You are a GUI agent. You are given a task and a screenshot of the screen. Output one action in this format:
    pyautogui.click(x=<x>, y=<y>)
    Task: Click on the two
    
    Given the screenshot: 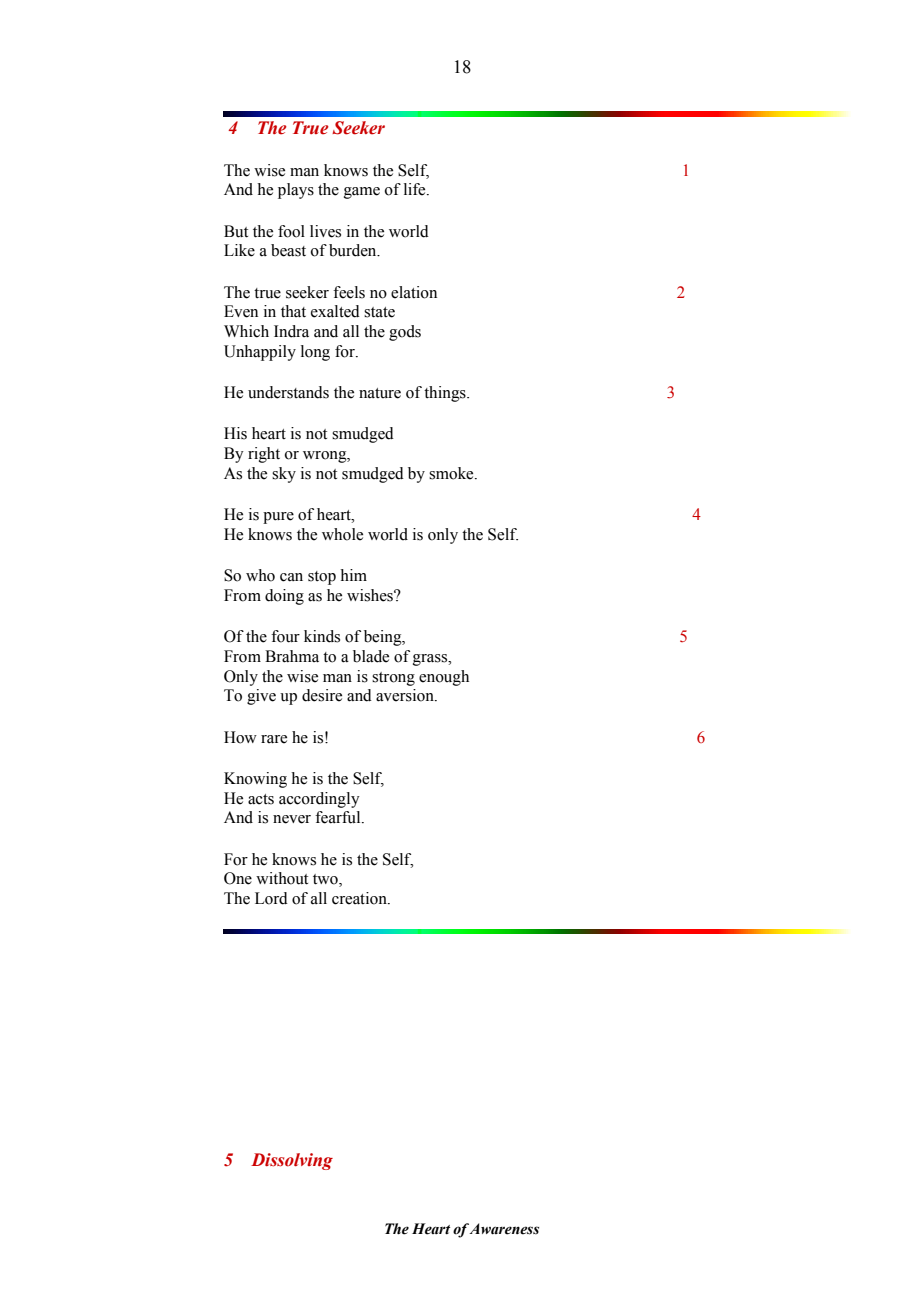 What is the action you would take?
    pyautogui.click(x=326, y=880)
